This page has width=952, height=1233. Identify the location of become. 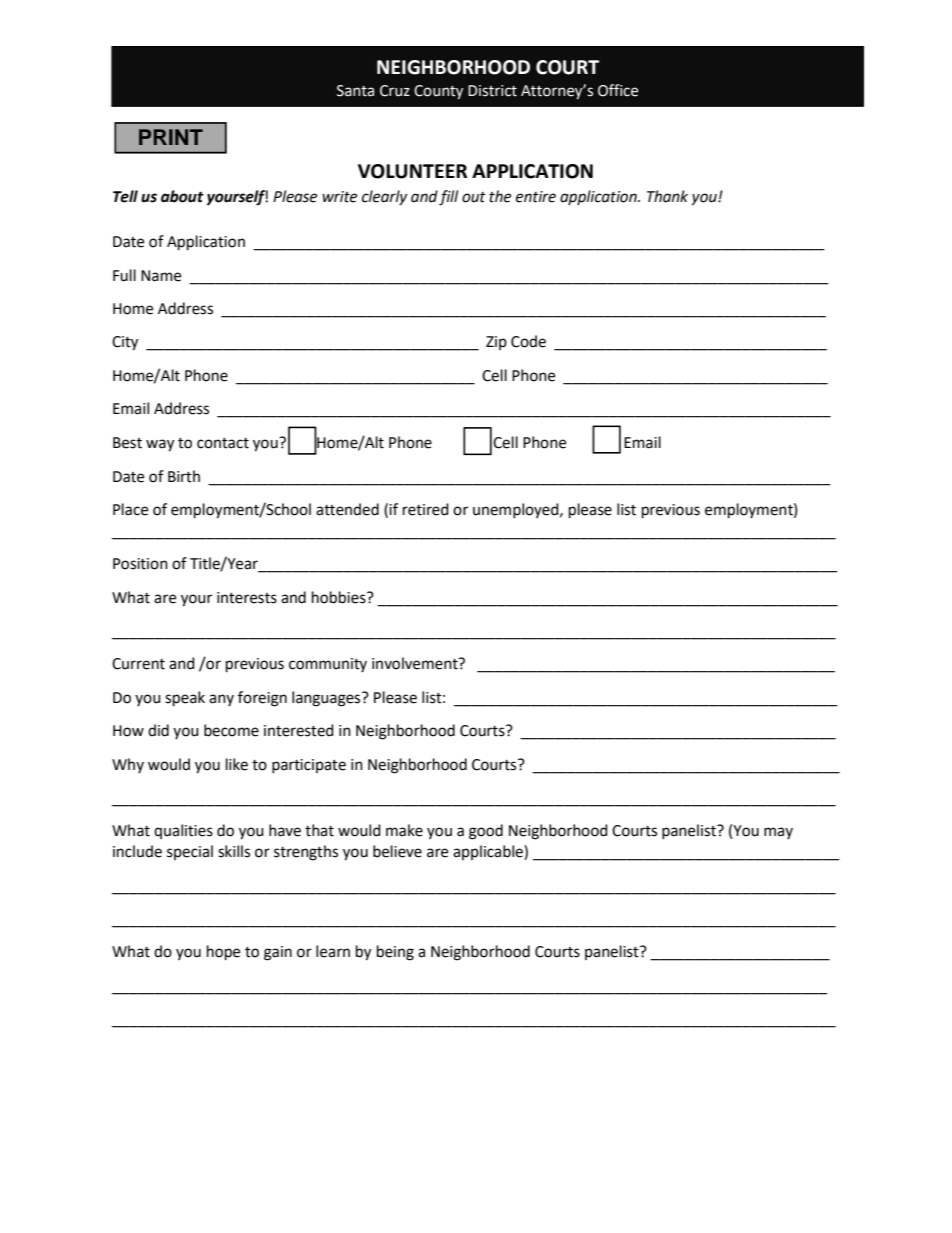
(231, 730).
